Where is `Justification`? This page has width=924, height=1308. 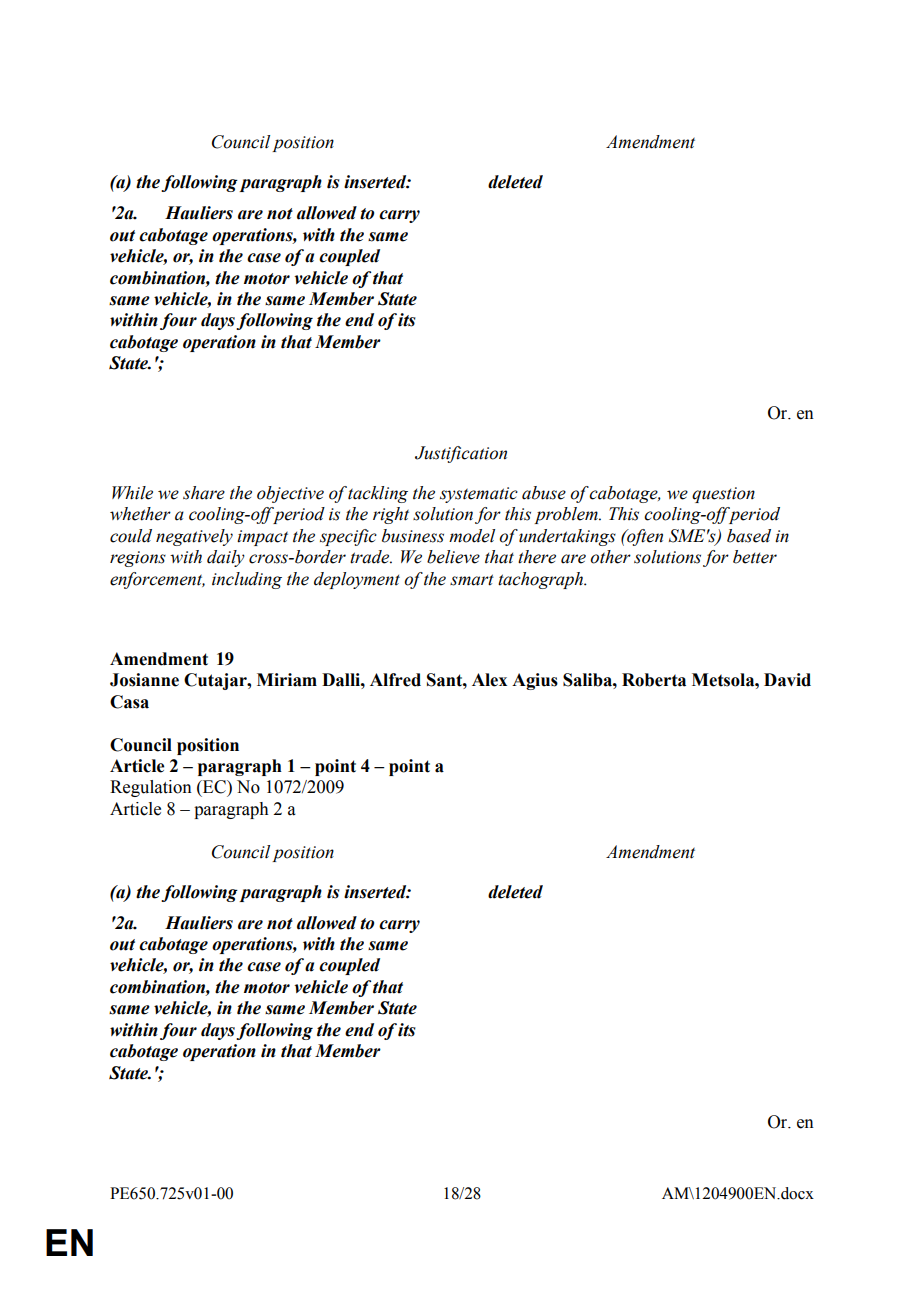 Justification is located at coordinates (461, 454).
